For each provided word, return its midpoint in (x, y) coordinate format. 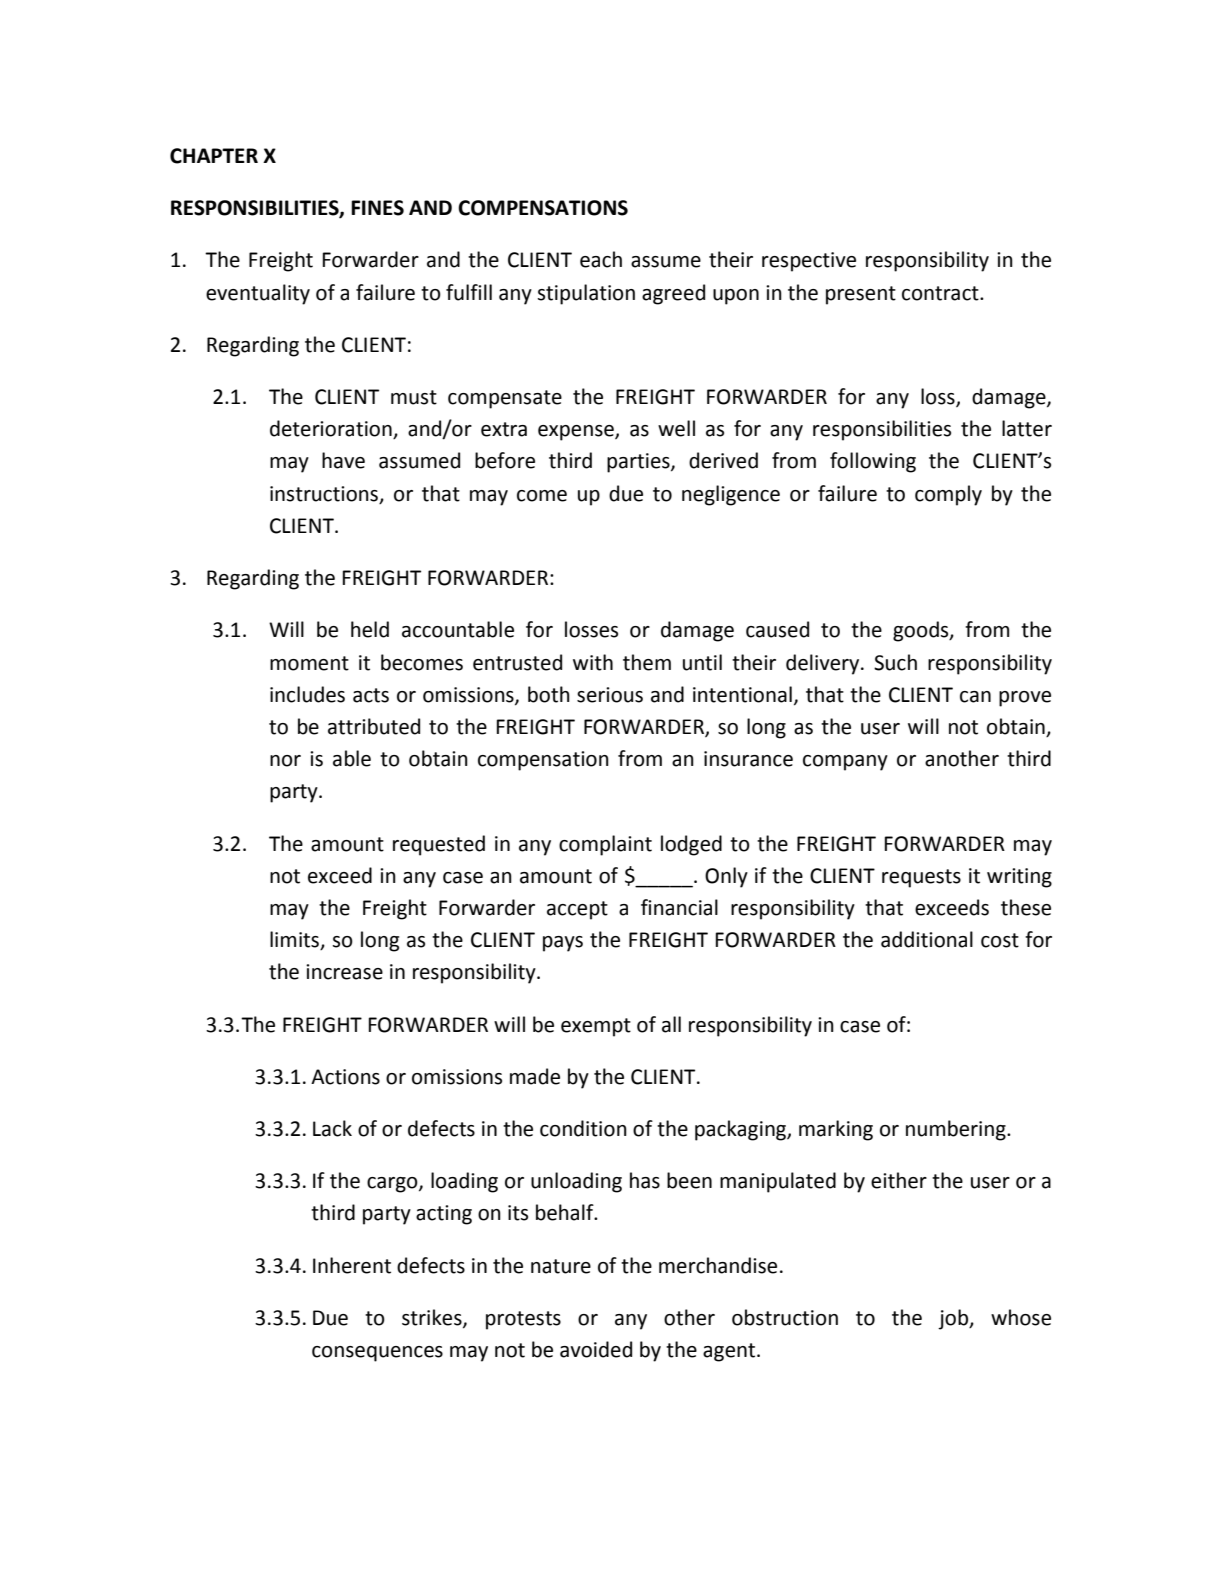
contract (941, 293)
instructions (324, 494)
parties (639, 463)
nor (285, 761)
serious (610, 695)
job (954, 1319)
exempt (596, 1027)
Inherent (352, 1265)
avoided (596, 1349)
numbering (957, 1130)
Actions (345, 1077)
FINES (377, 208)
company (845, 763)
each (601, 259)
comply (948, 495)
